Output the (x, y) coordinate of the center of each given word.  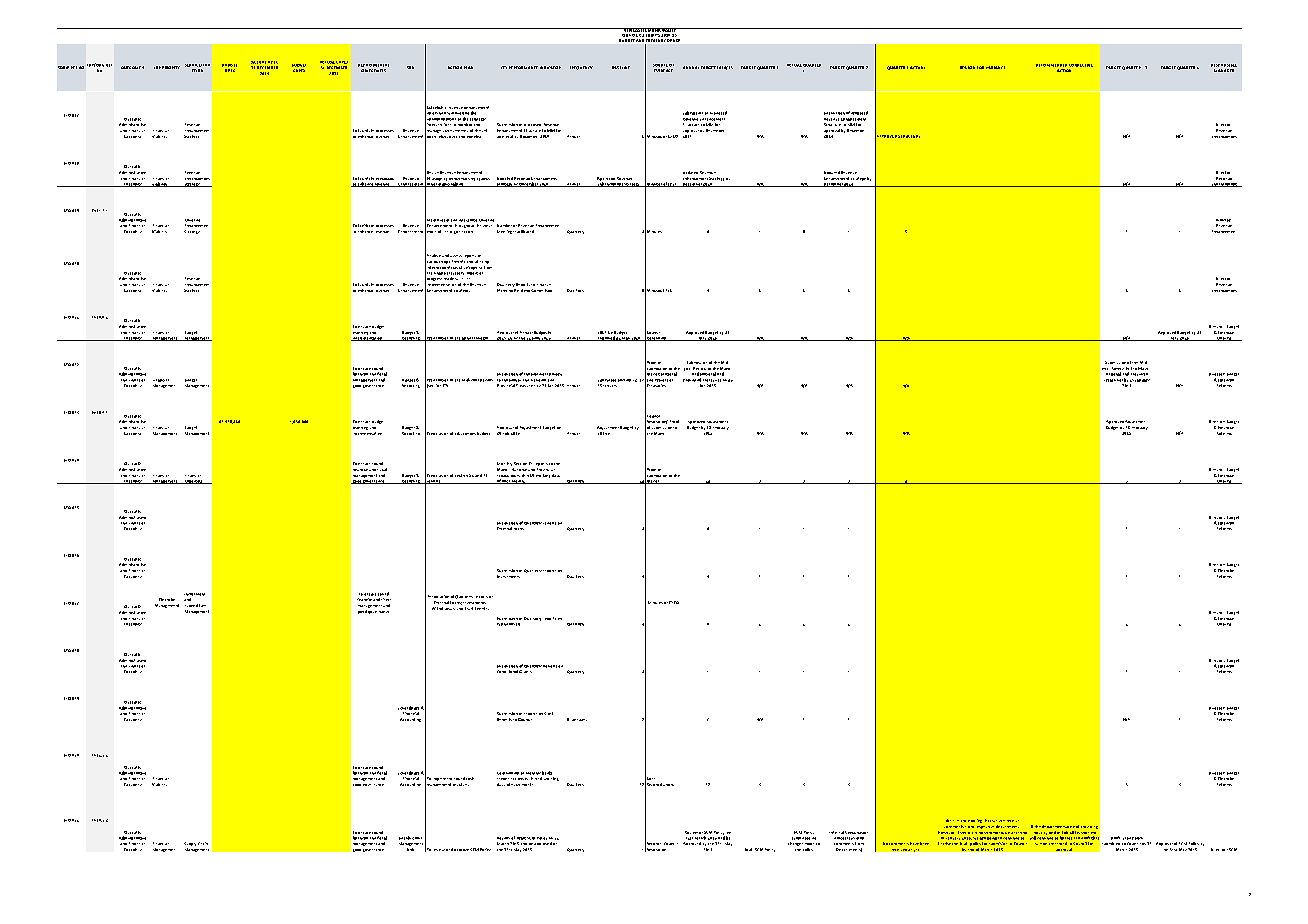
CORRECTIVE (1081, 65)
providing (1089, 827)
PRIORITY (171, 67)
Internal (836, 832)
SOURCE (660, 65)
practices (461, 784)
